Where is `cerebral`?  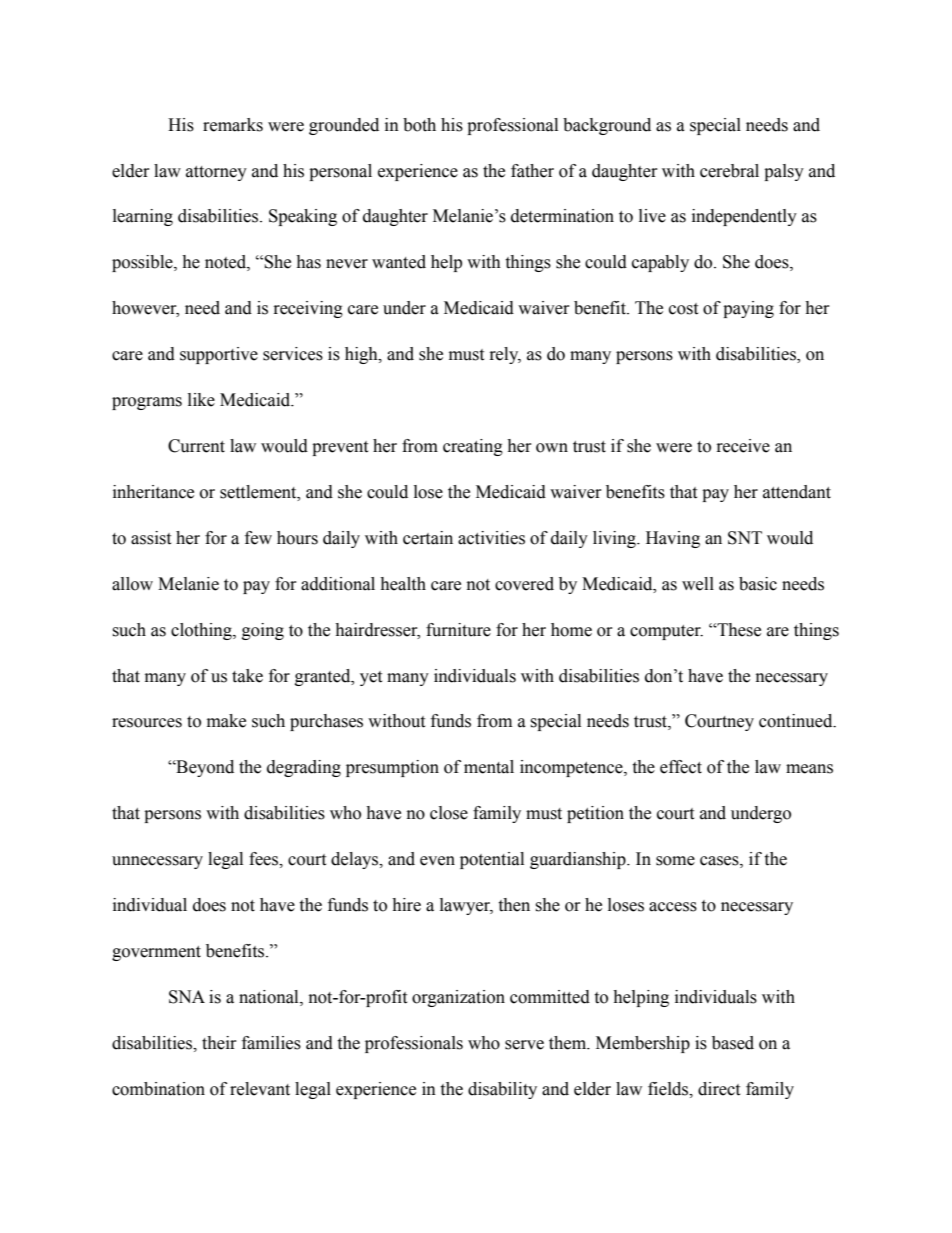 cerebral is located at coordinates (729, 171).
